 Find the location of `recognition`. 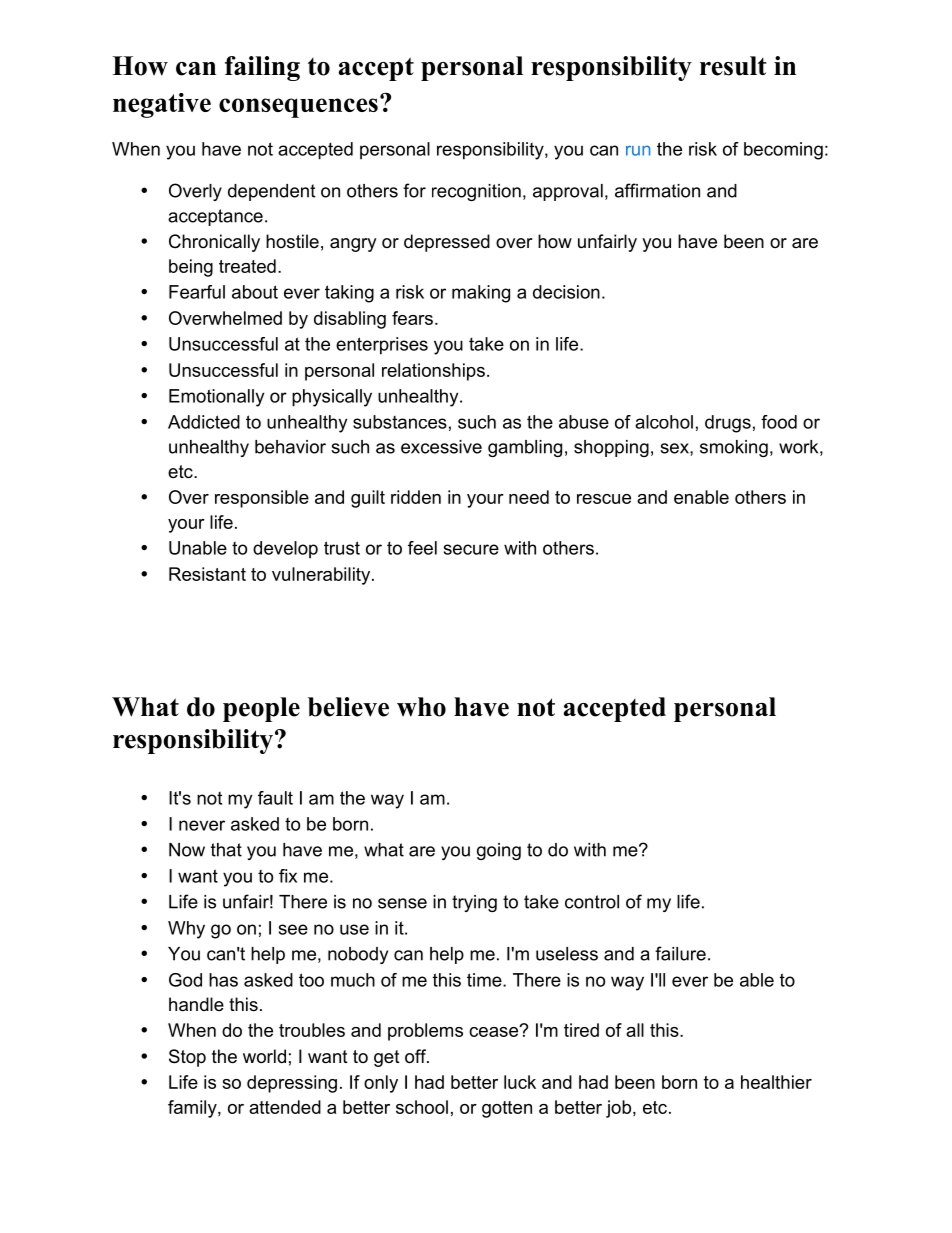

recognition is located at coordinates (476, 192).
